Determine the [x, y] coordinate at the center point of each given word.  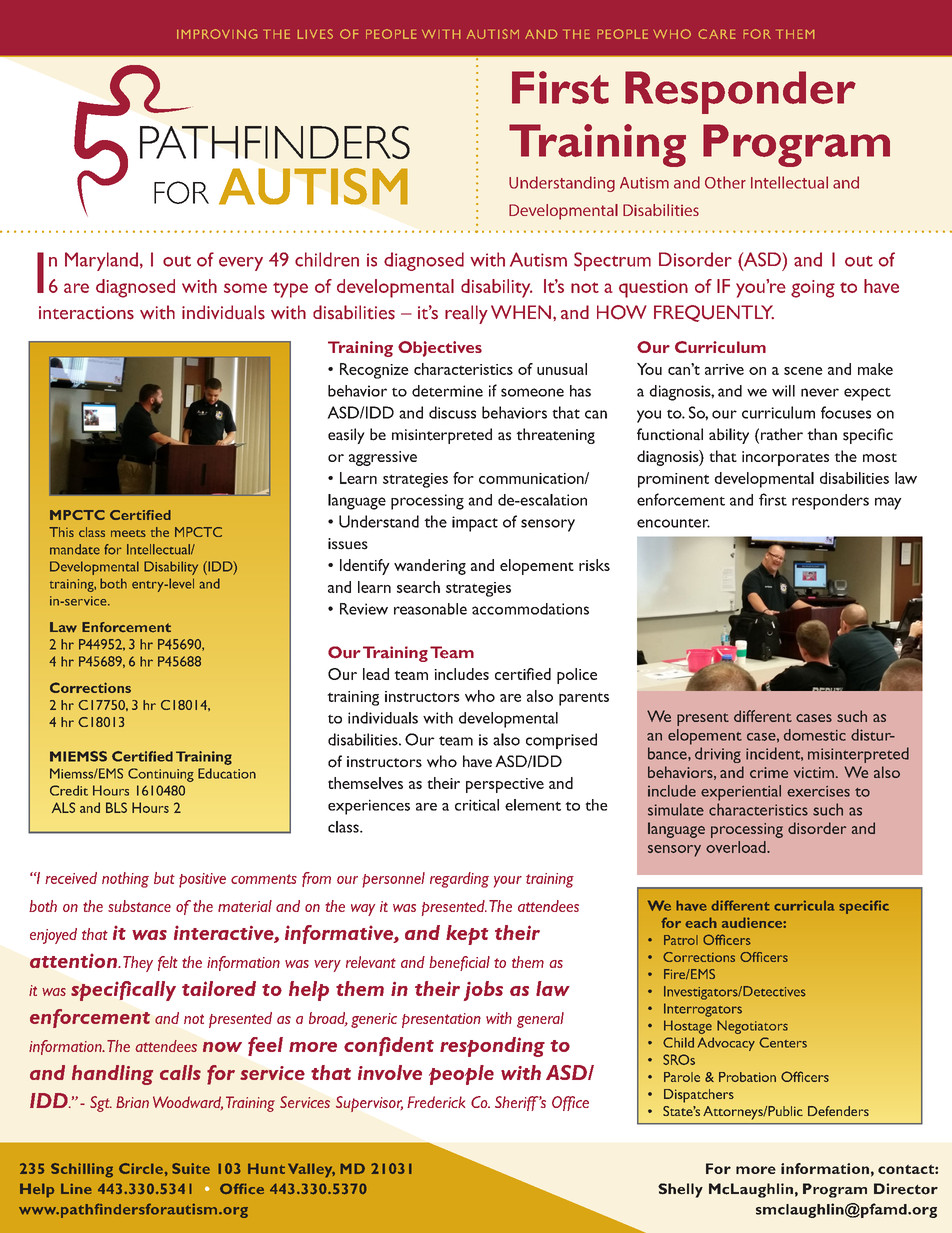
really [466, 314]
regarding [459, 880]
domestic [815, 735]
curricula [804, 905]
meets [128, 533]
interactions [86, 313]
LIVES [315, 34]
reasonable [430, 609]
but [164, 878]
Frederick [436, 1102]
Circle [141, 1168]
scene [803, 371]
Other [725, 182]
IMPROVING [217, 34]
